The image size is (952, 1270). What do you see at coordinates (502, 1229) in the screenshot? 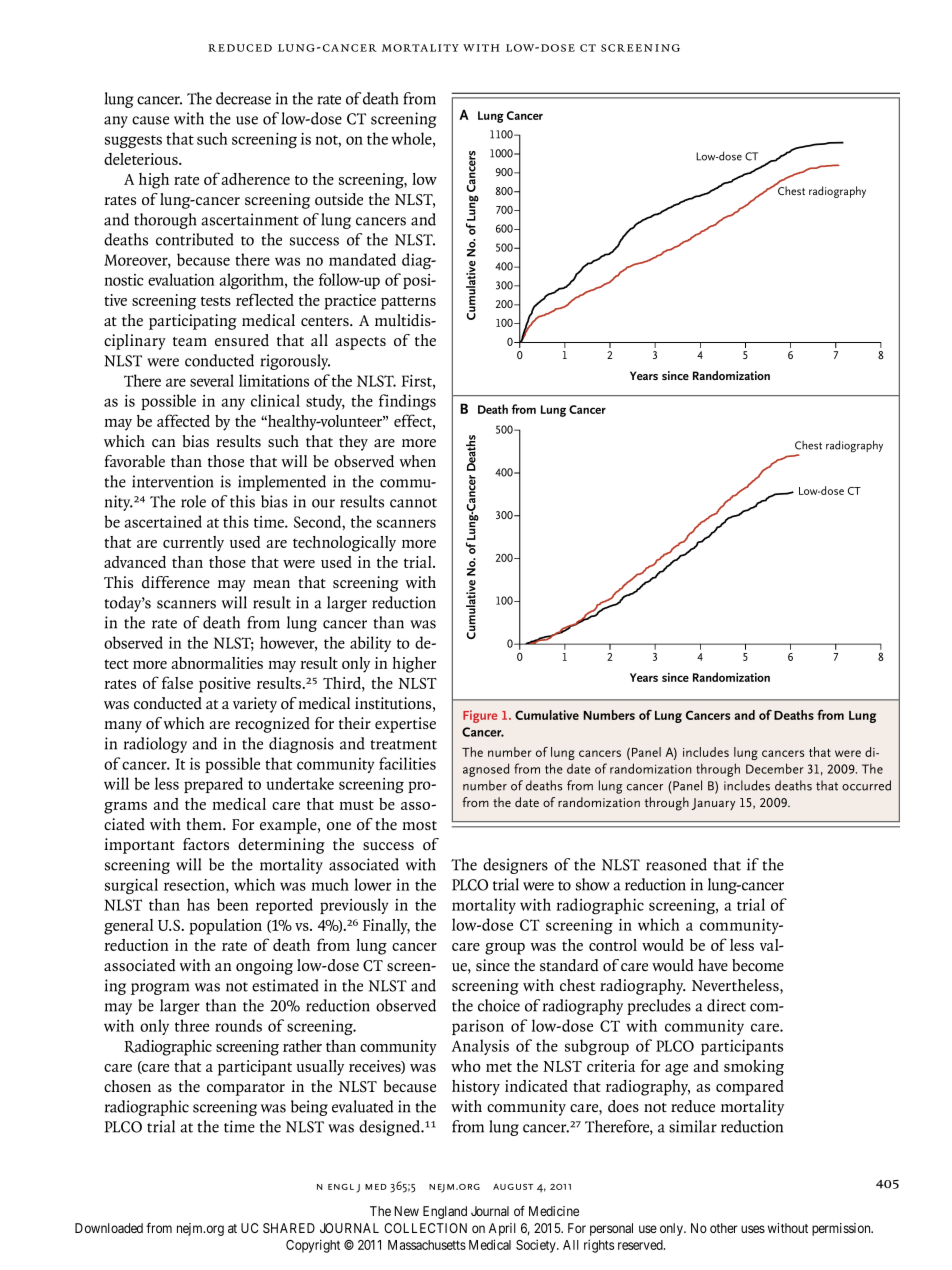
I see `April` at bounding box center [502, 1229].
